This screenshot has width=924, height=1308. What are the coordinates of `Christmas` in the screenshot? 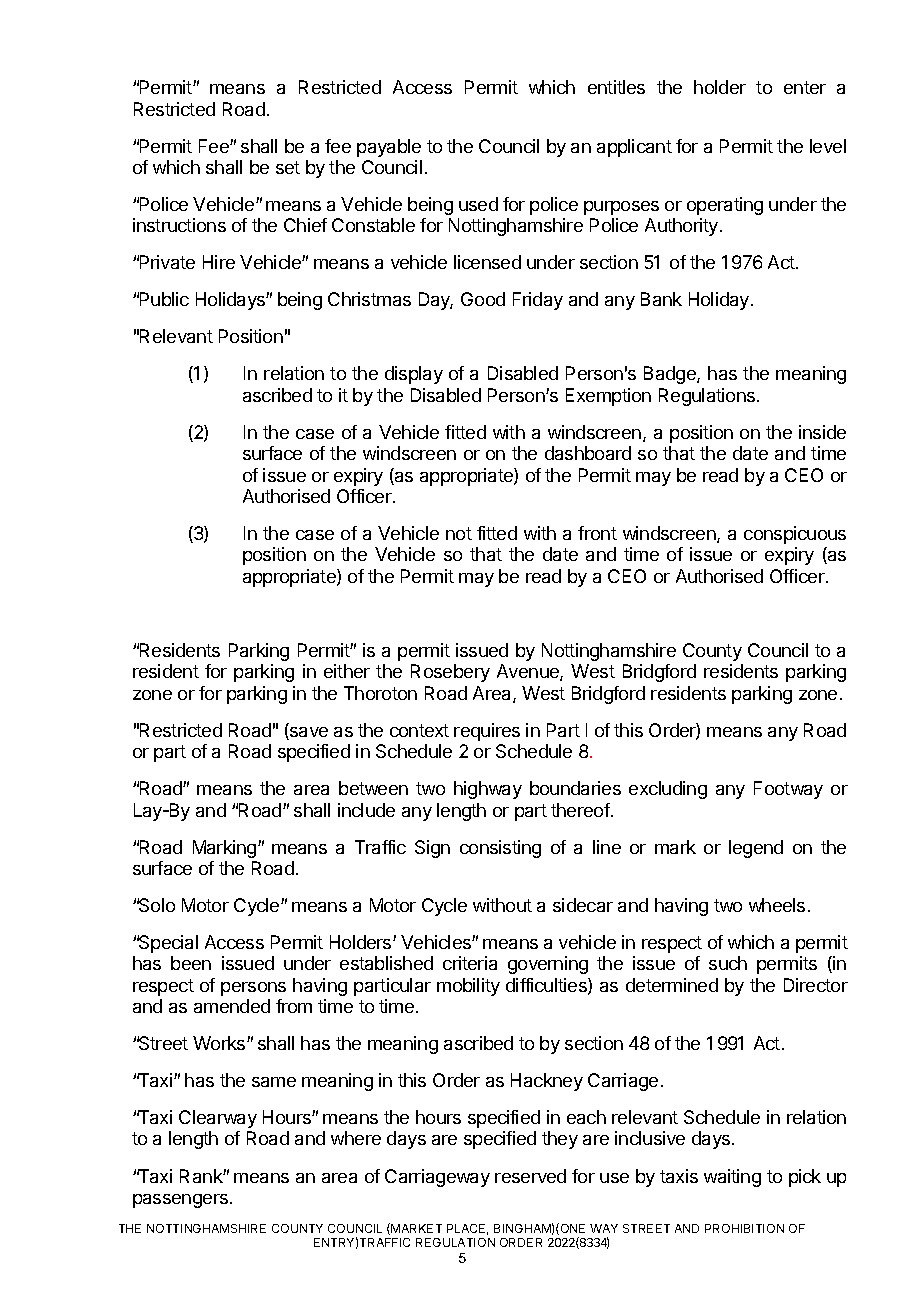 It's located at (369, 299).
